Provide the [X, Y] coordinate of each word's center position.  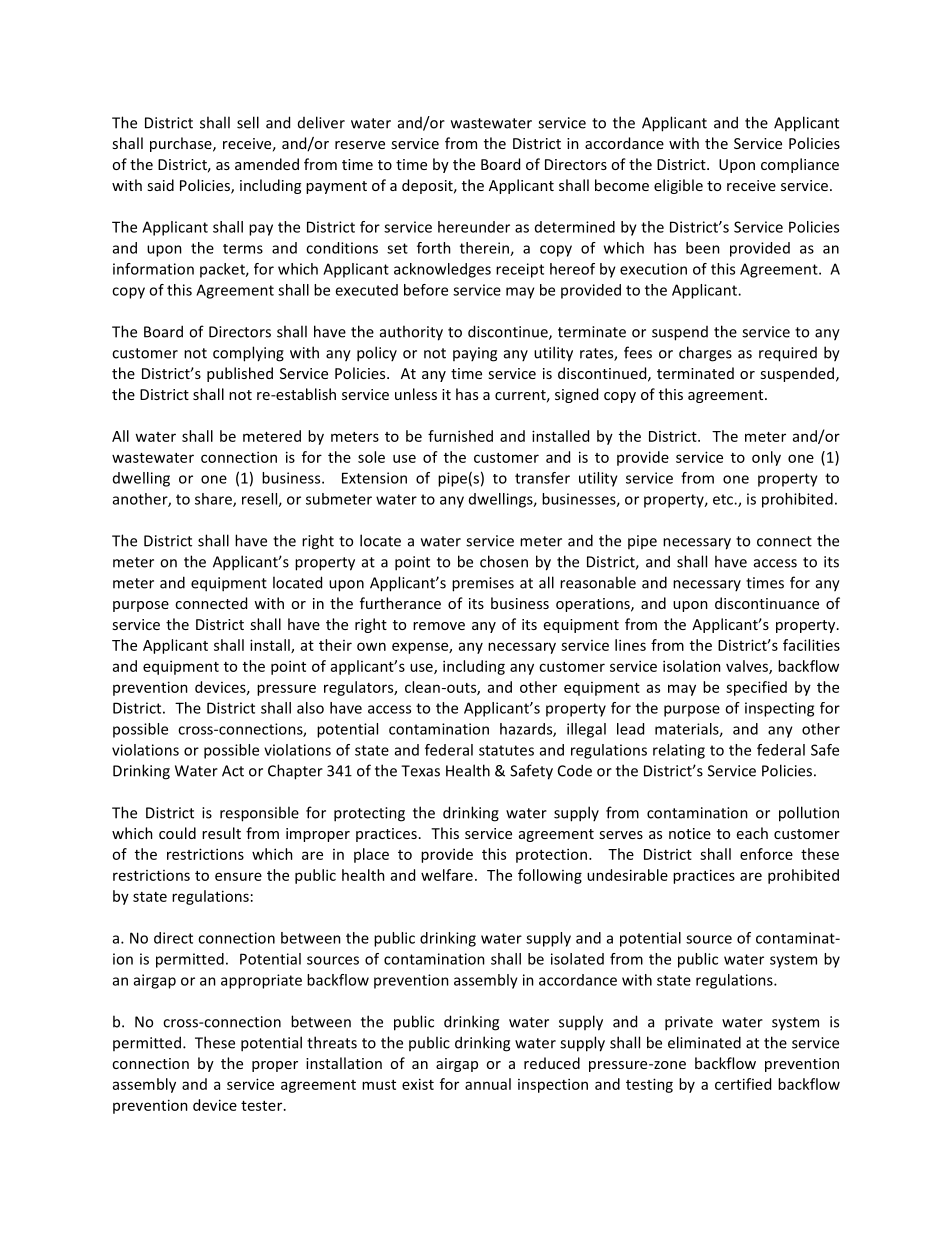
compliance [800, 165]
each [752, 833]
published [240, 374]
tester [263, 1106]
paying [475, 354]
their [335, 645]
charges [705, 354]
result [221, 833]
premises [483, 584]
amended [267, 164]
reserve [360, 145]
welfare [447, 875]
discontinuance [767, 603]
